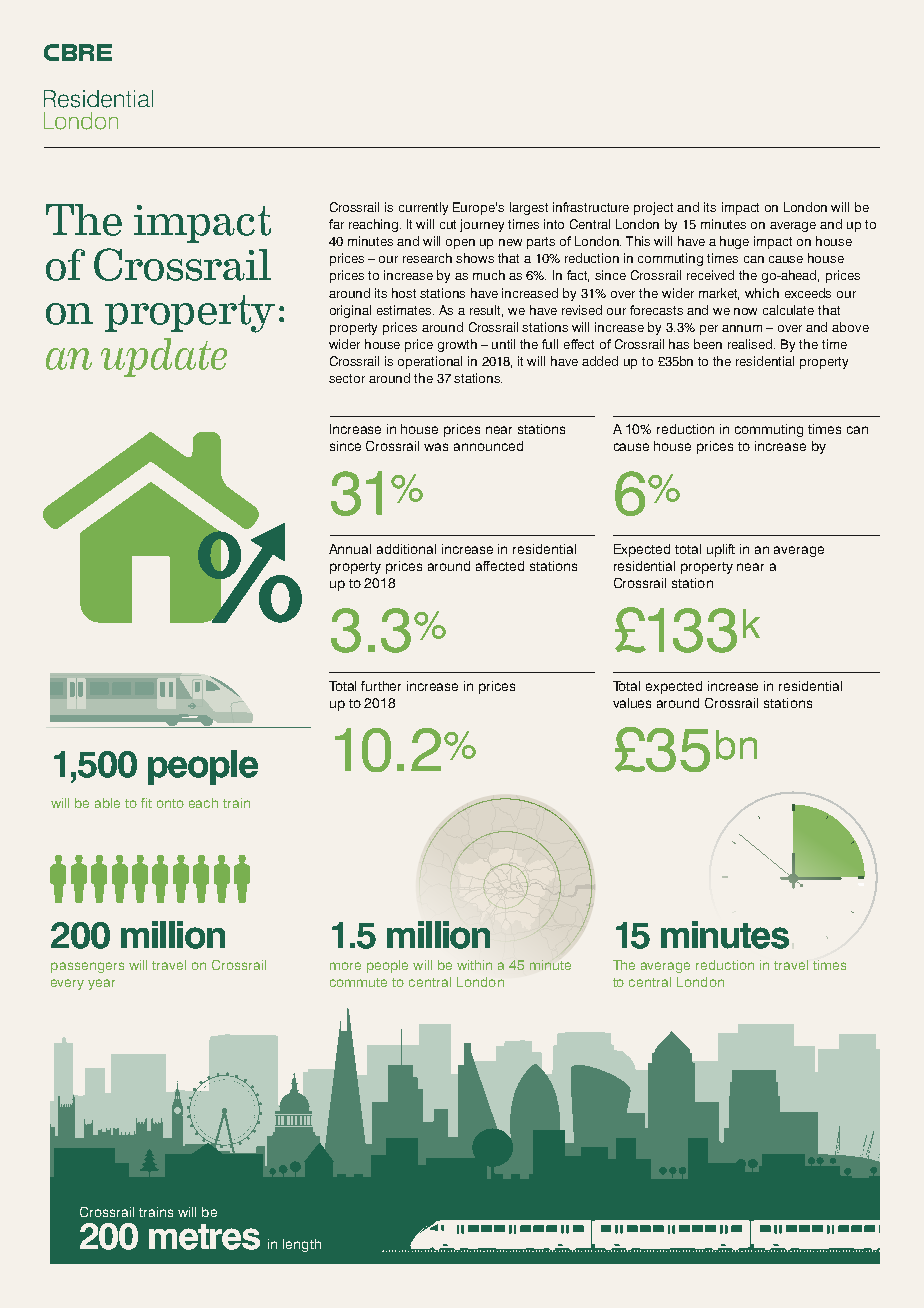  What do you see at coordinates (734, 242) in the image?
I see `huge` at bounding box center [734, 242].
